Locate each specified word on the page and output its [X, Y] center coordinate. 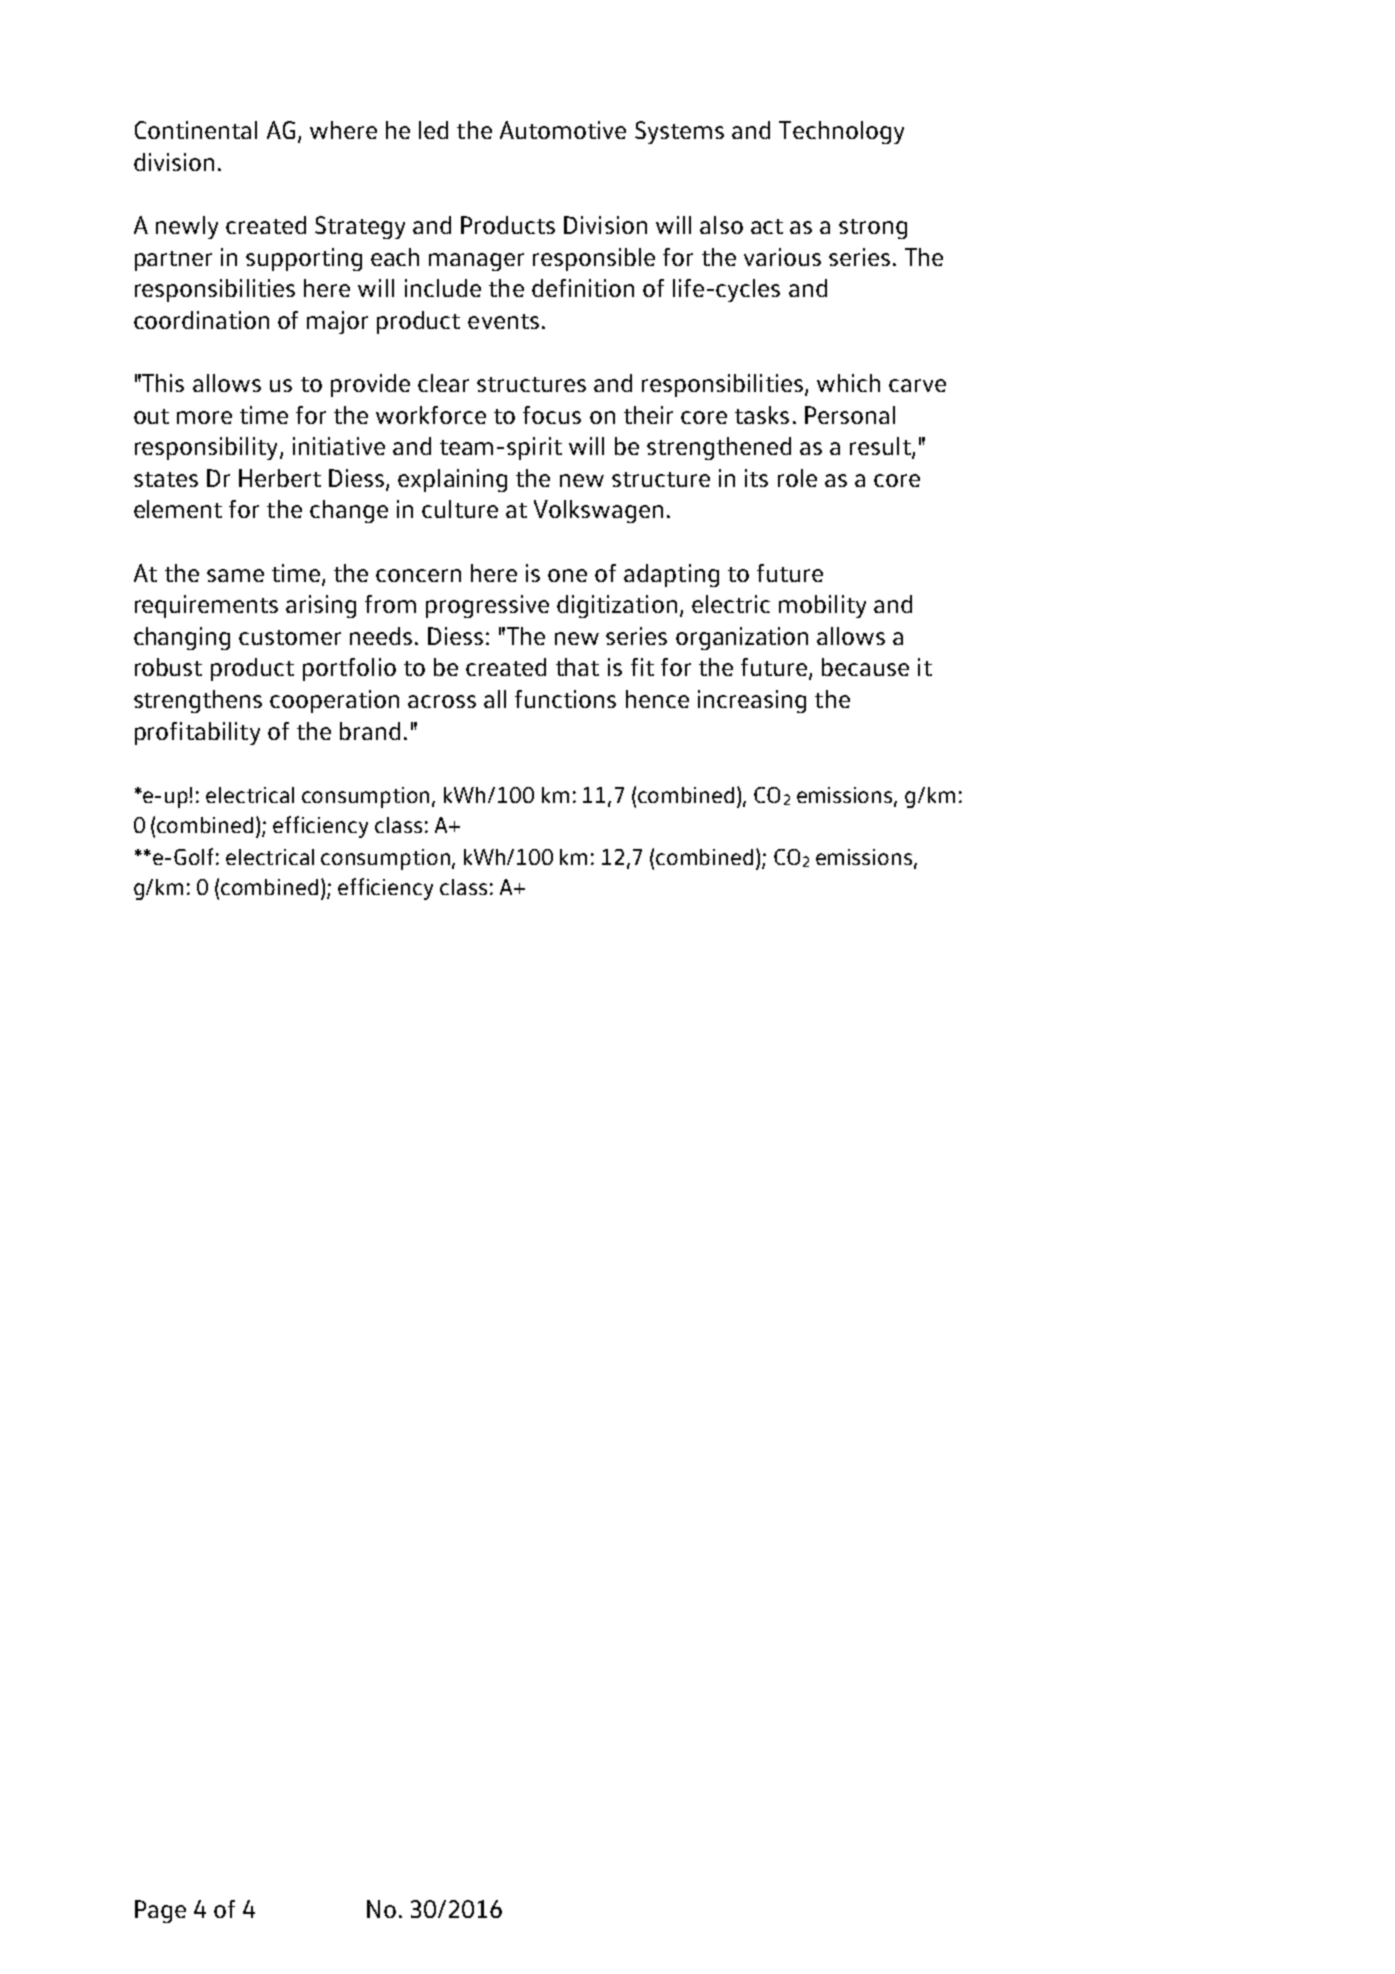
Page [160, 1911]
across [442, 701]
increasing [752, 701]
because [865, 667]
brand [370, 731]
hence [657, 699]
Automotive [563, 130]
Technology [841, 132]
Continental [196, 130]
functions [565, 699]
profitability [197, 733]
